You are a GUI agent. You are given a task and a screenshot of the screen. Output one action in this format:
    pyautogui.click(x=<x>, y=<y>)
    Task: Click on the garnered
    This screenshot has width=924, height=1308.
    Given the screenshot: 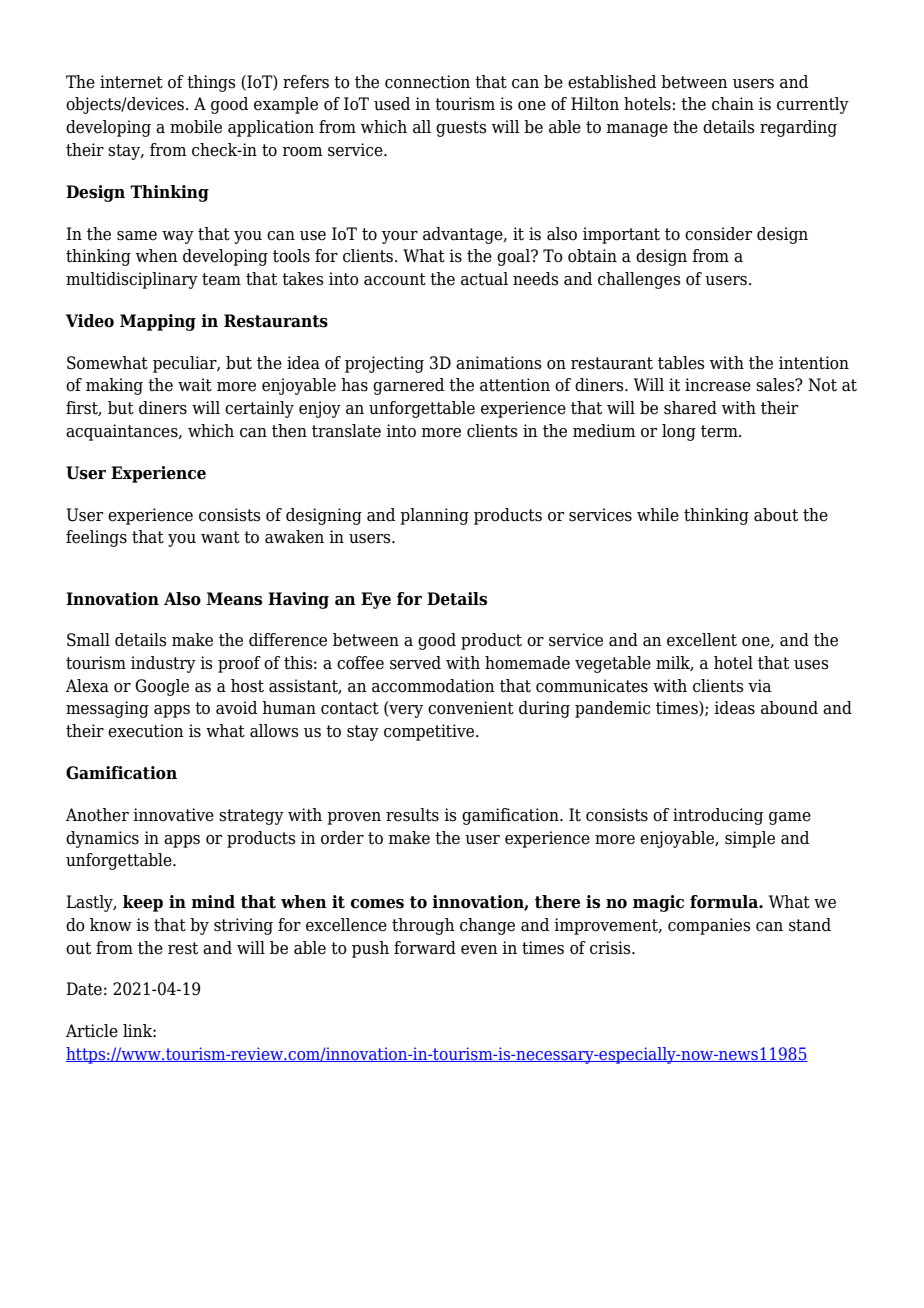 What is the action you would take?
    pyautogui.click(x=408, y=386)
